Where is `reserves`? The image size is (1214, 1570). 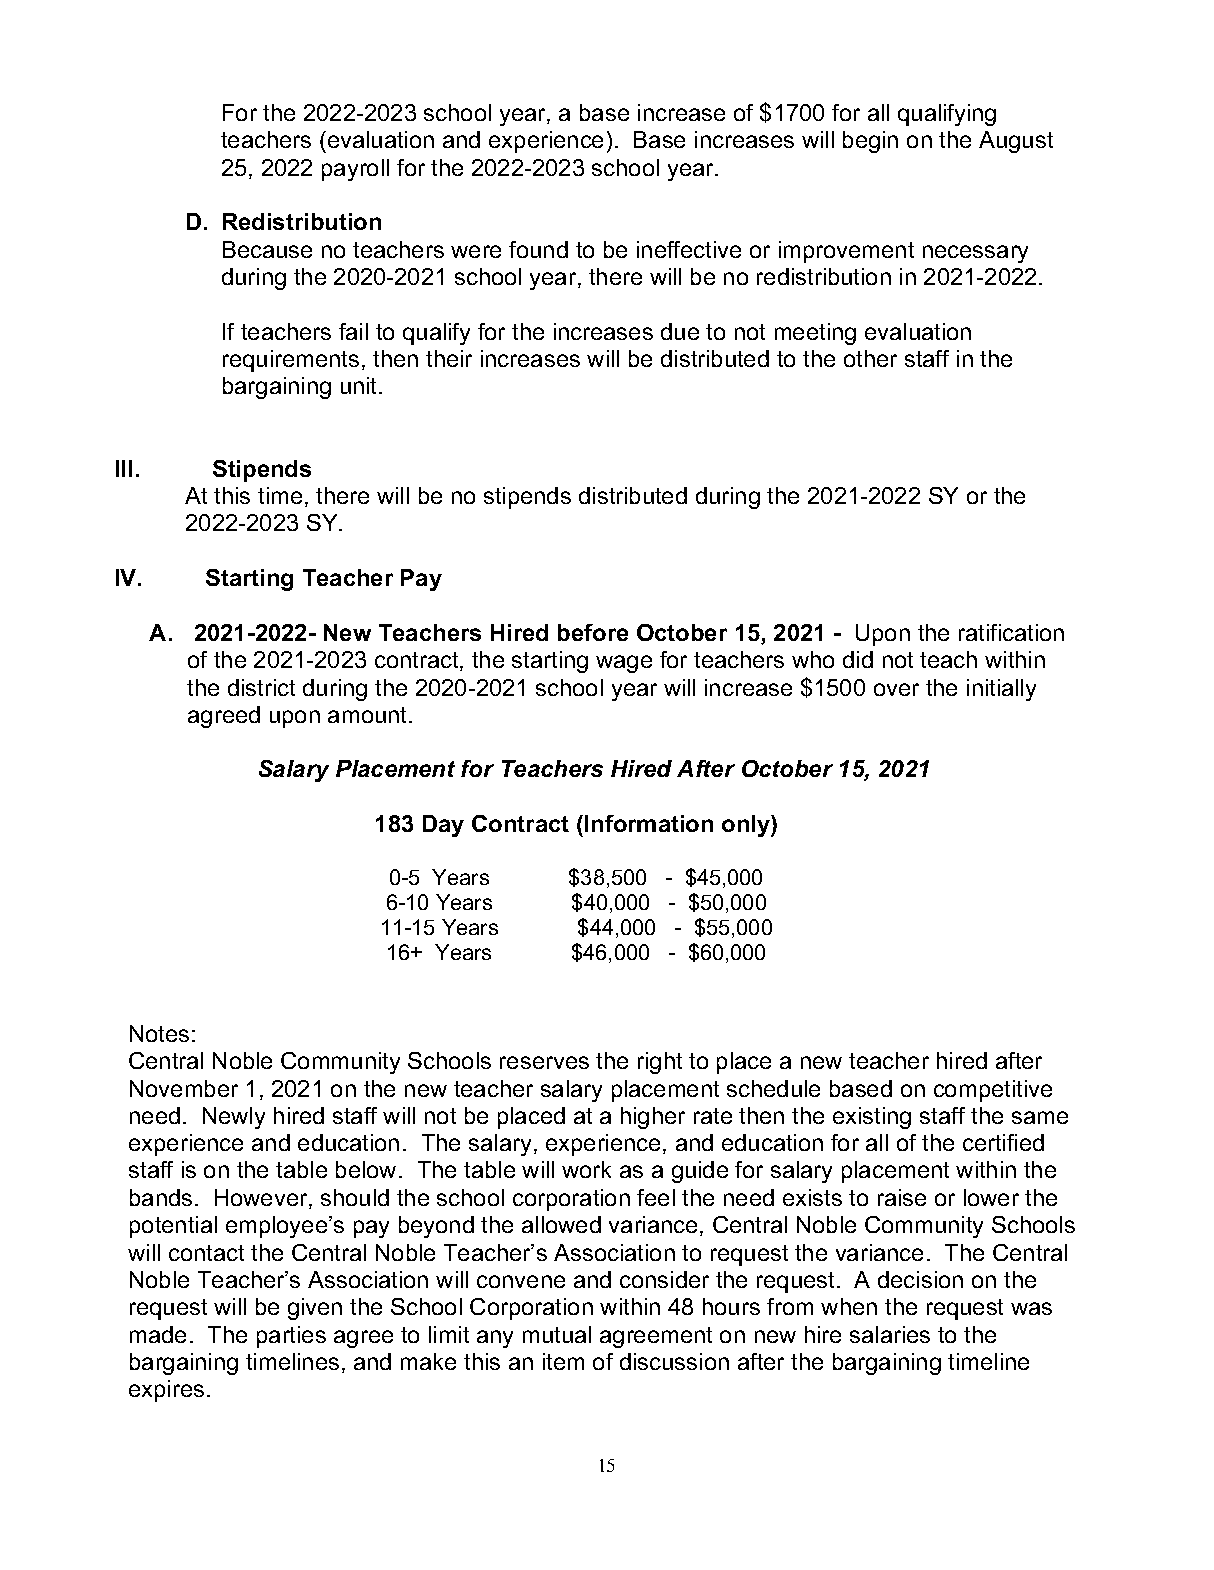
reserves is located at coordinates (544, 1062).
